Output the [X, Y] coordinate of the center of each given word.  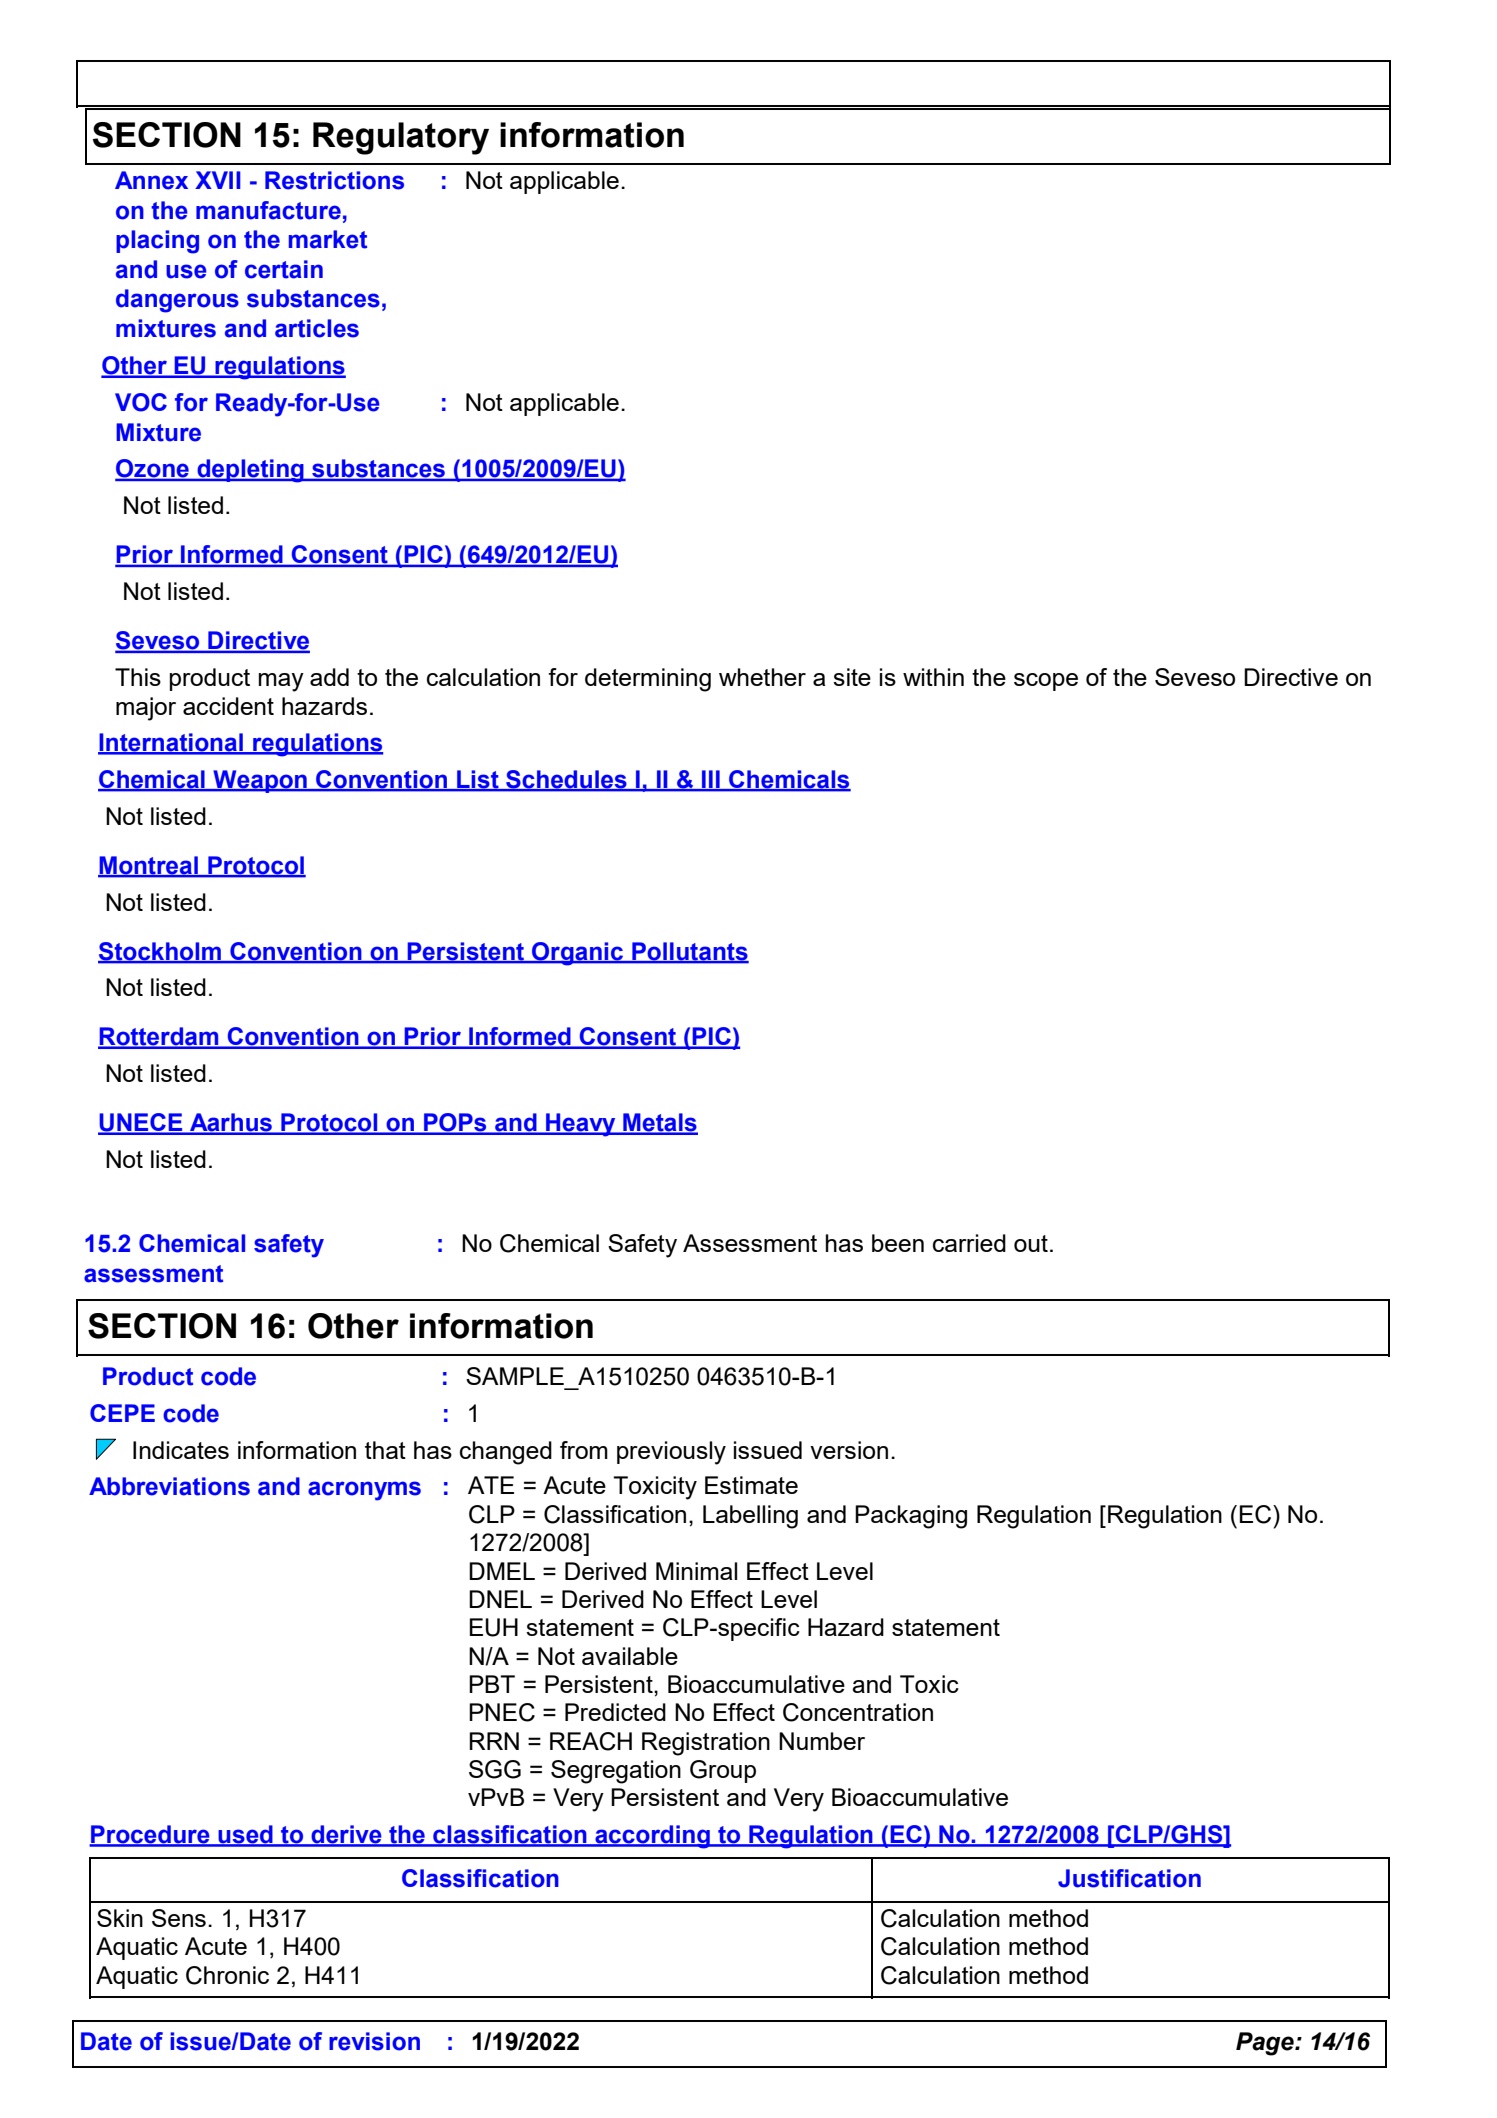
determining [648, 680]
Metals [659, 1123]
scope [1046, 682]
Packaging [911, 1517]
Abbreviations [169, 1486]
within [933, 677]
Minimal [696, 1571]
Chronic [227, 1975]
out [1031, 1243]
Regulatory [401, 138]
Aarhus [231, 1123]
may [281, 682]
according [652, 1837]
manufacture [268, 210]
